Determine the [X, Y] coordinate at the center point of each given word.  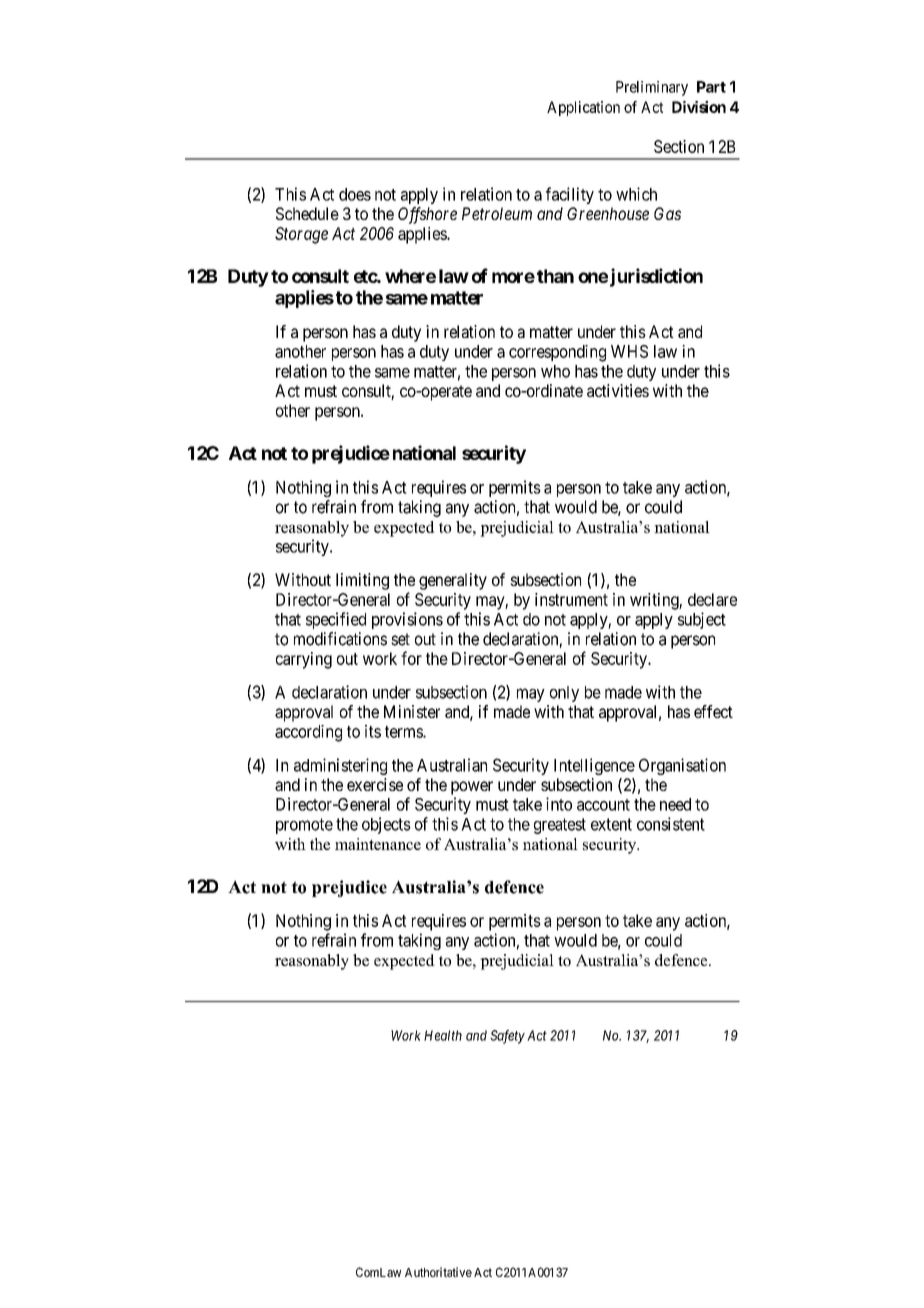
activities [618, 390]
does [355, 194]
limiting [362, 581]
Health [443, 1035]
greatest [560, 826]
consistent [671, 824]
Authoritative [438, 1272]
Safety [507, 1037]
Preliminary [652, 88]
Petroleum [497, 213]
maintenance [378, 844]
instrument [571, 599]
